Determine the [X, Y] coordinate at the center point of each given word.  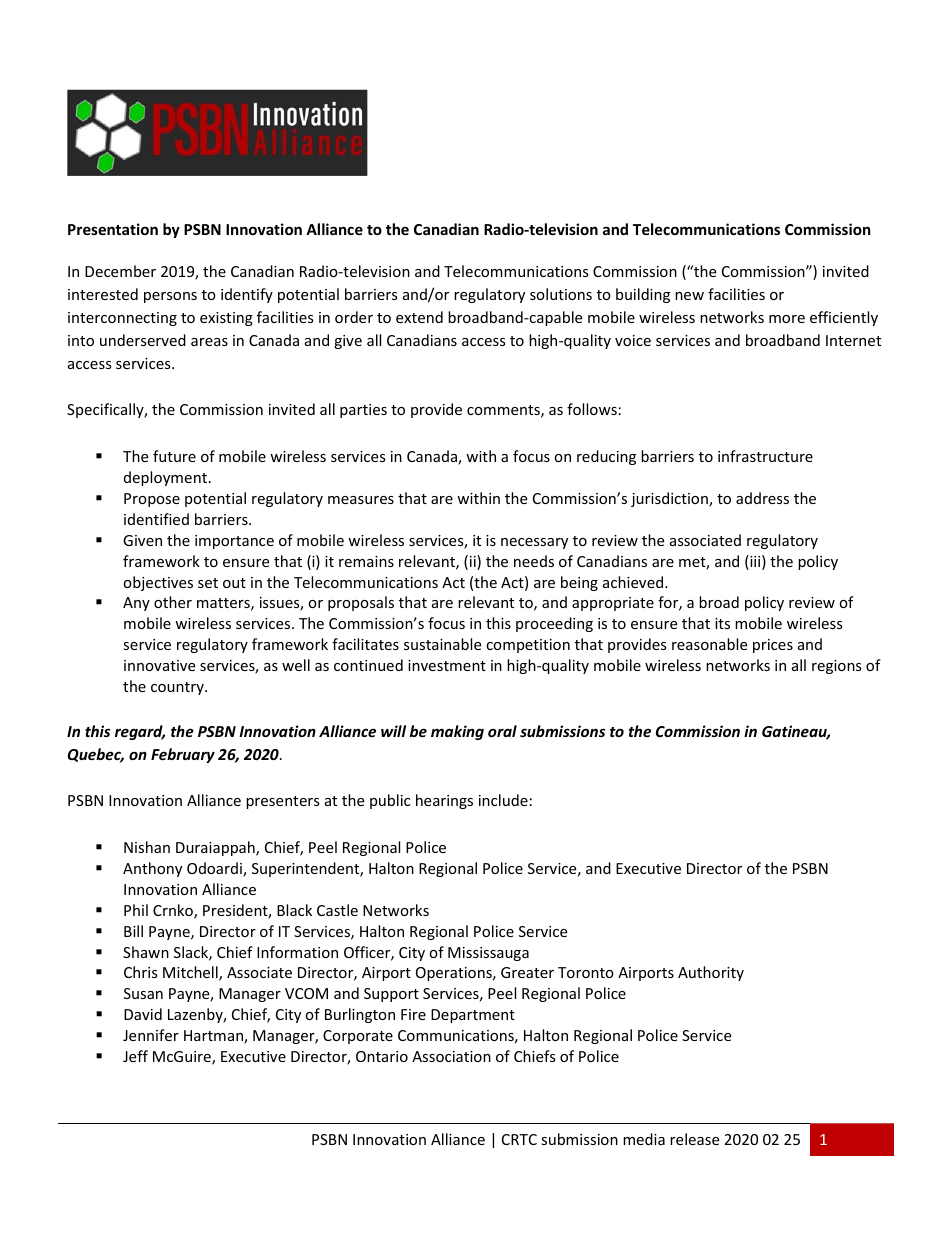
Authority [711, 973]
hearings [444, 801]
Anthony [152, 869]
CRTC [519, 1139]
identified [156, 519]
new [689, 296]
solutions [561, 294]
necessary [534, 543]
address [762, 498]
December [120, 271]
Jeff [135, 1056]
